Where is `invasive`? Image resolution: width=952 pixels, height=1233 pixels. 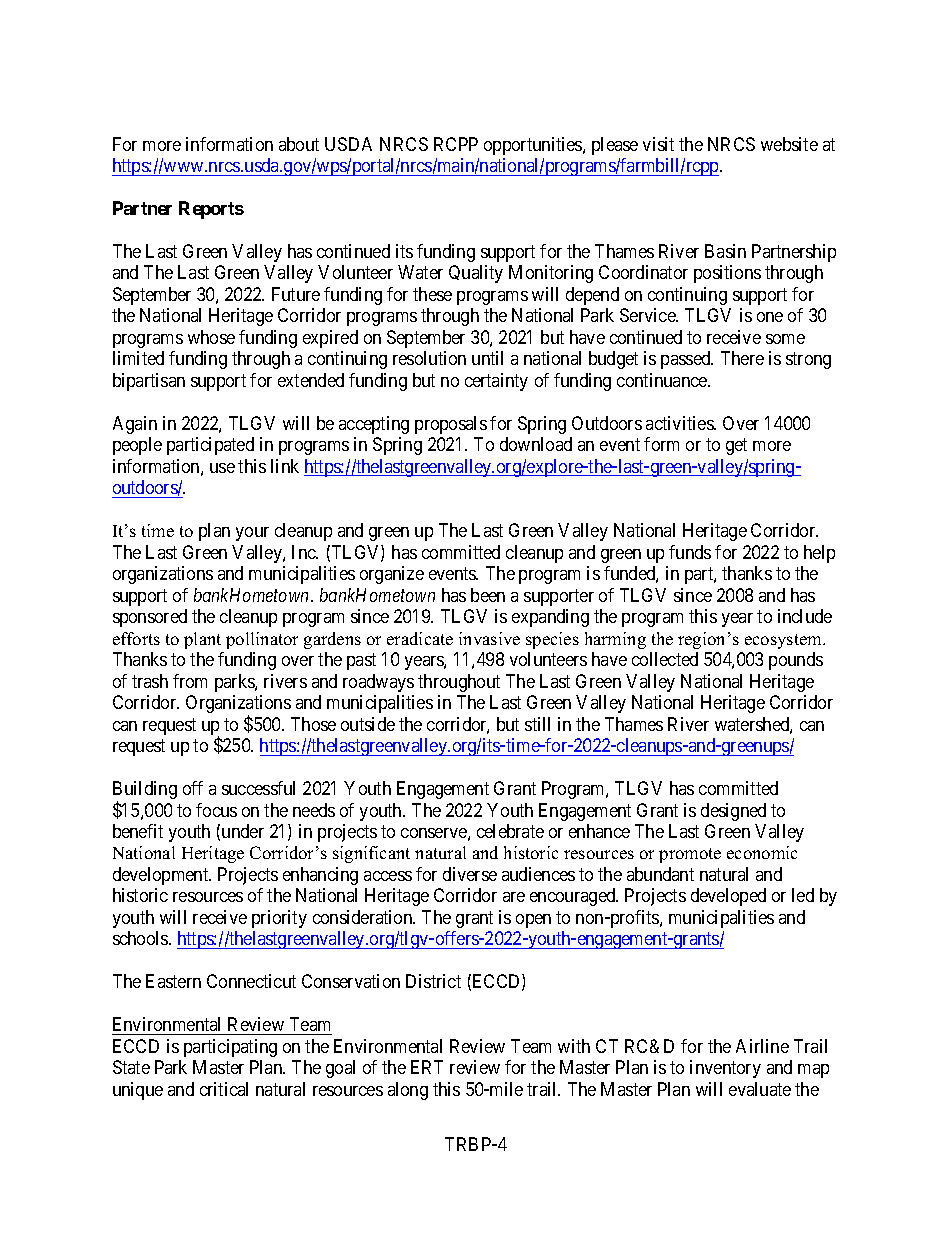
invasive is located at coordinates (489, 638).
